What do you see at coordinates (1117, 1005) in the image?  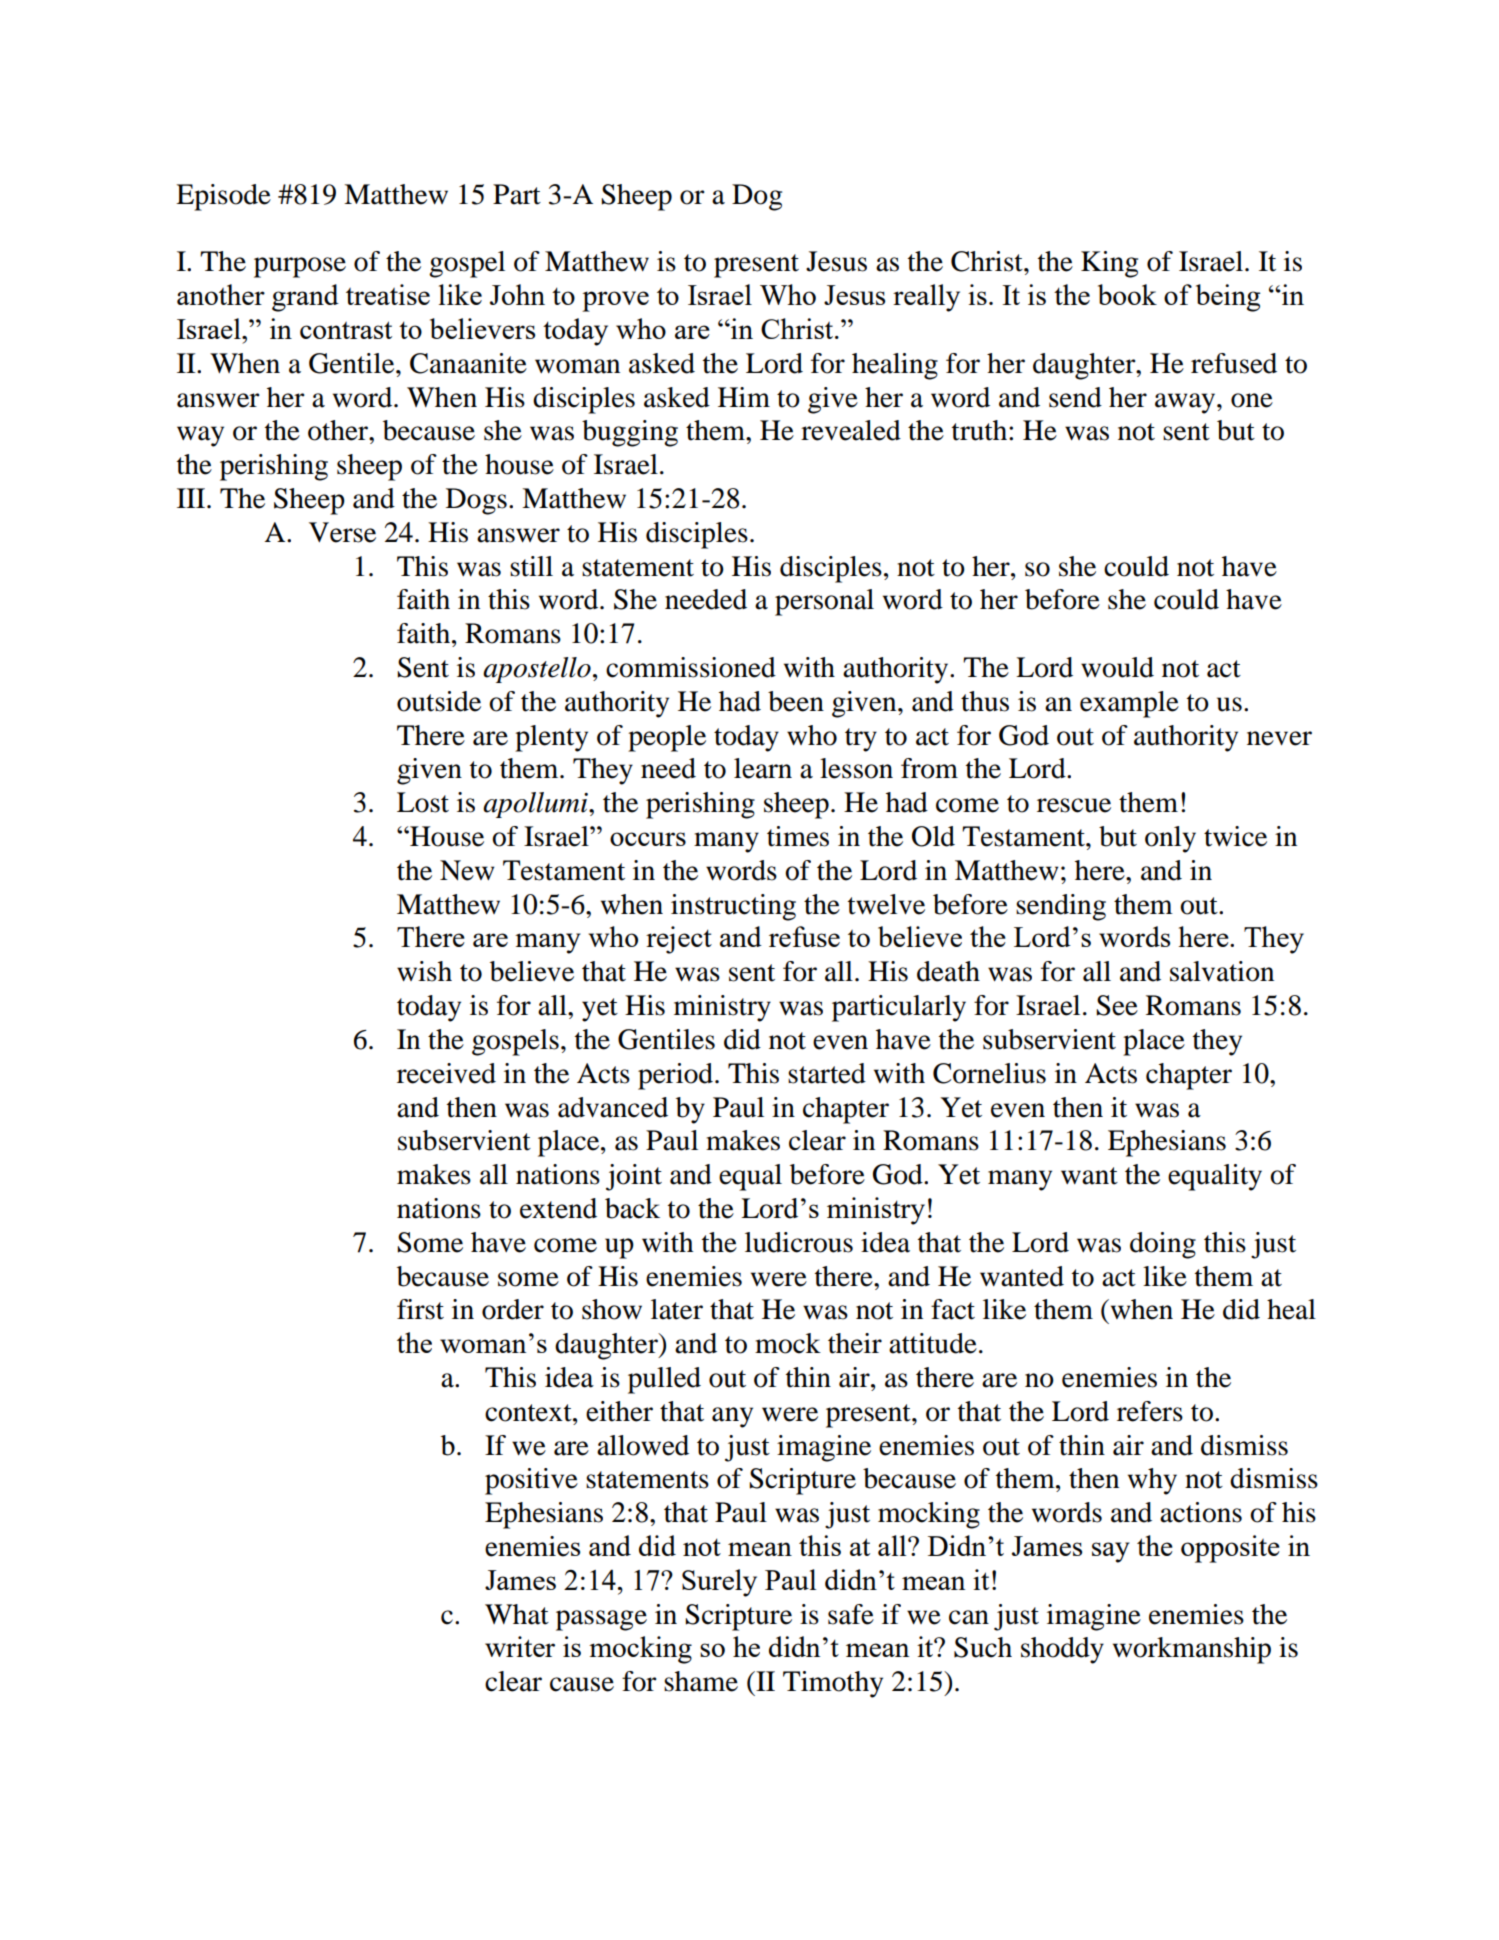 I see `See` at bounding box center [1117, 1005].
